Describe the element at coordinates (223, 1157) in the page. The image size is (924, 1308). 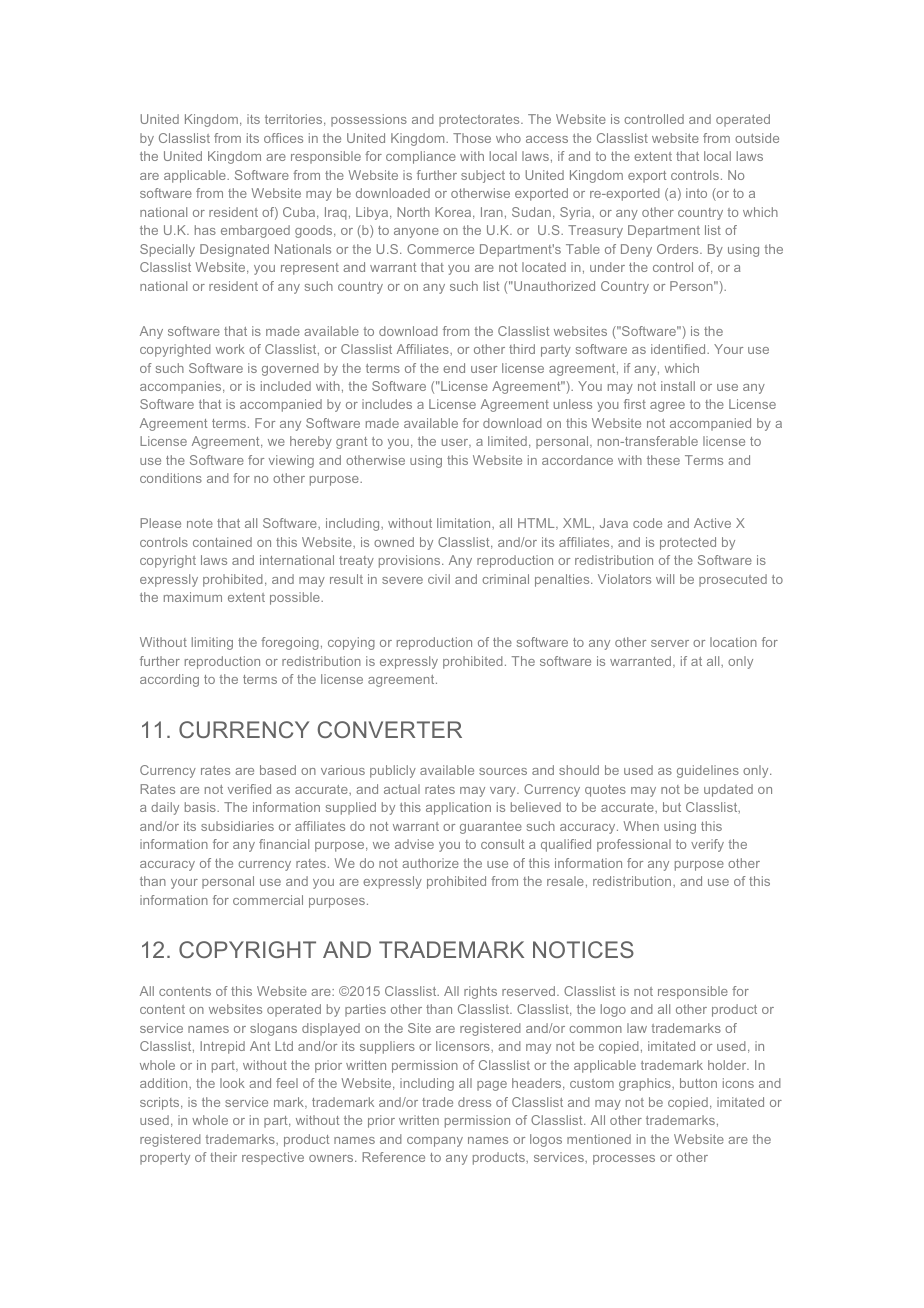
I see `their` at that location.
